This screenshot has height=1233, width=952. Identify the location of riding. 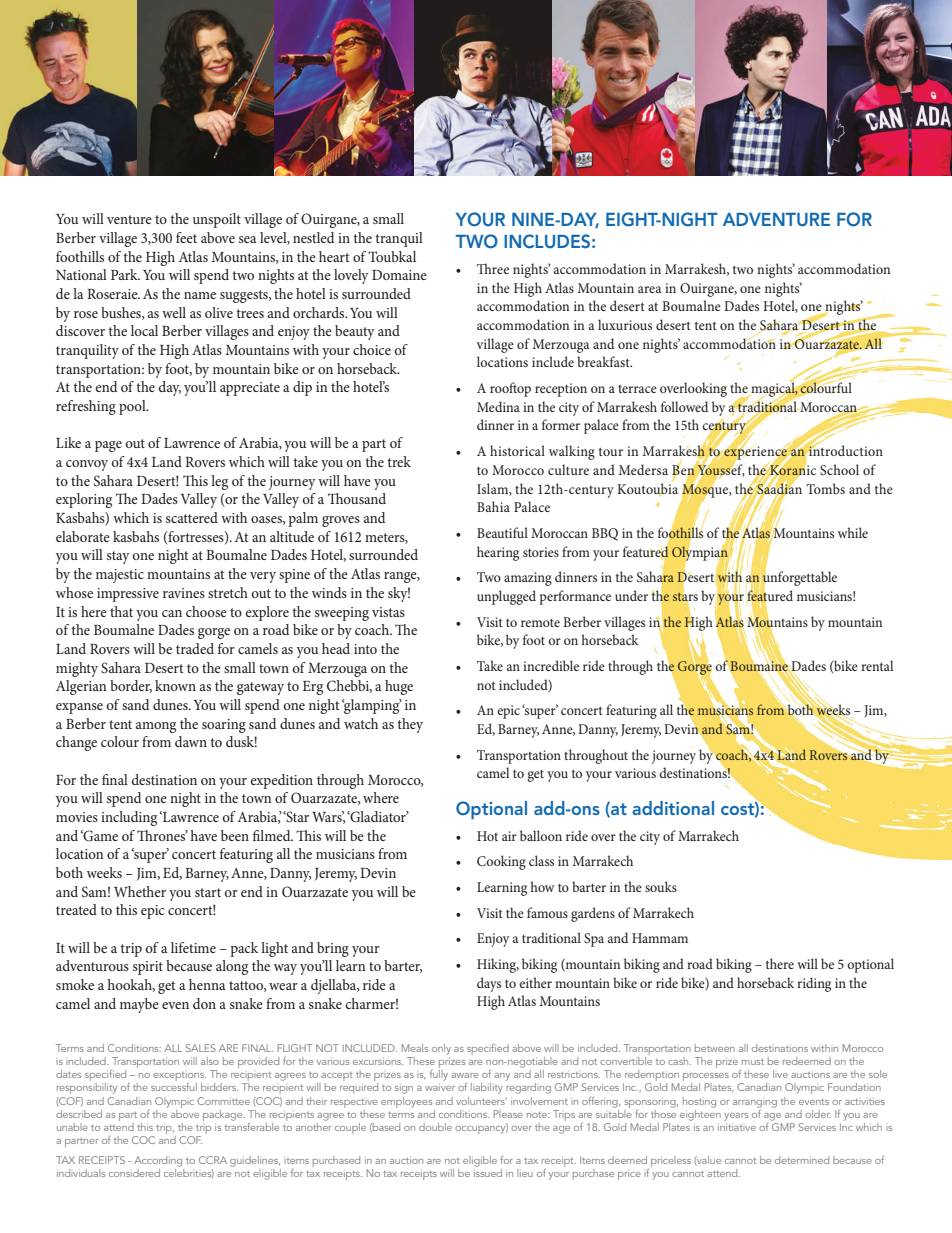
(814, 984).
